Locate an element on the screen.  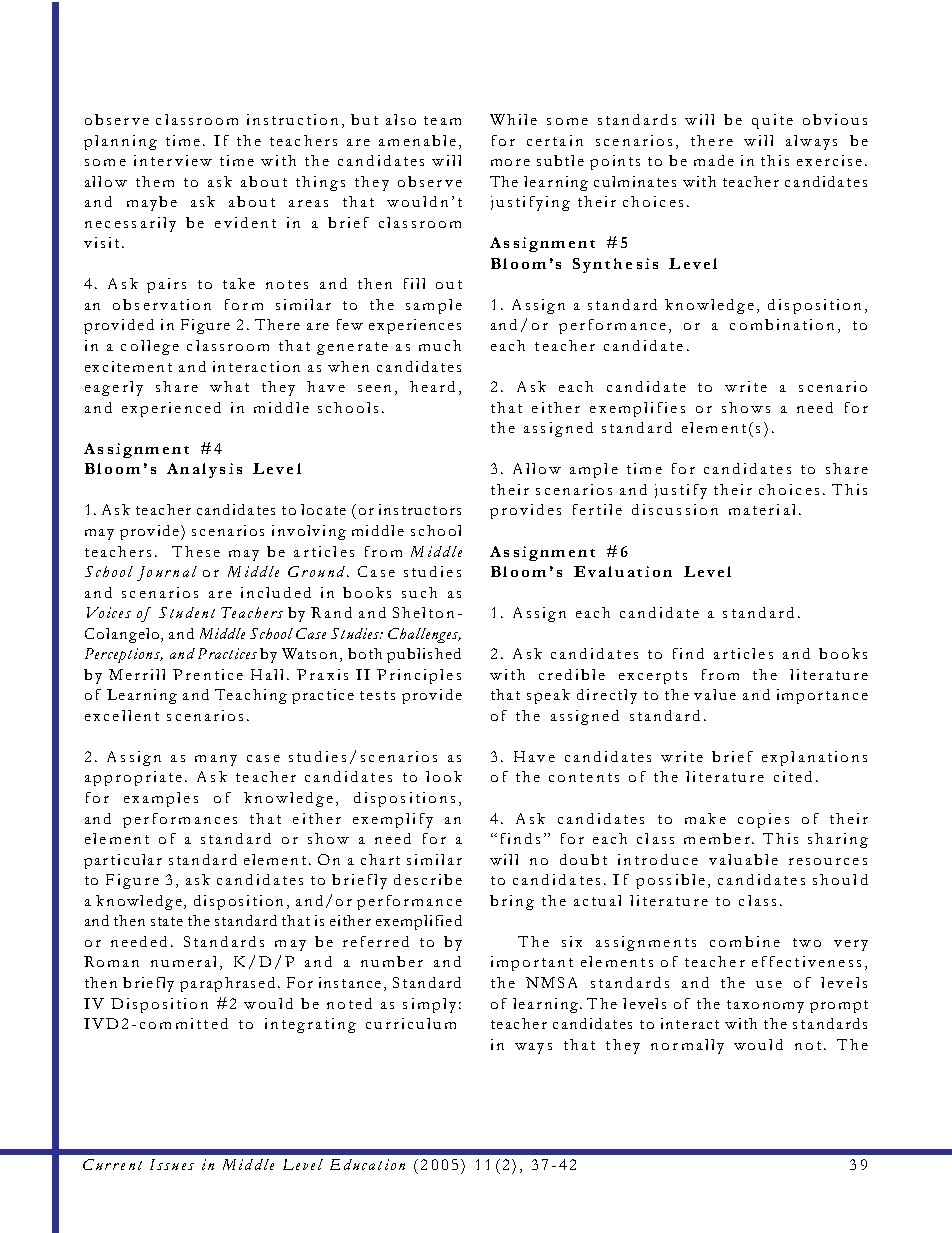
articles is located at coordinates (743, 653).
